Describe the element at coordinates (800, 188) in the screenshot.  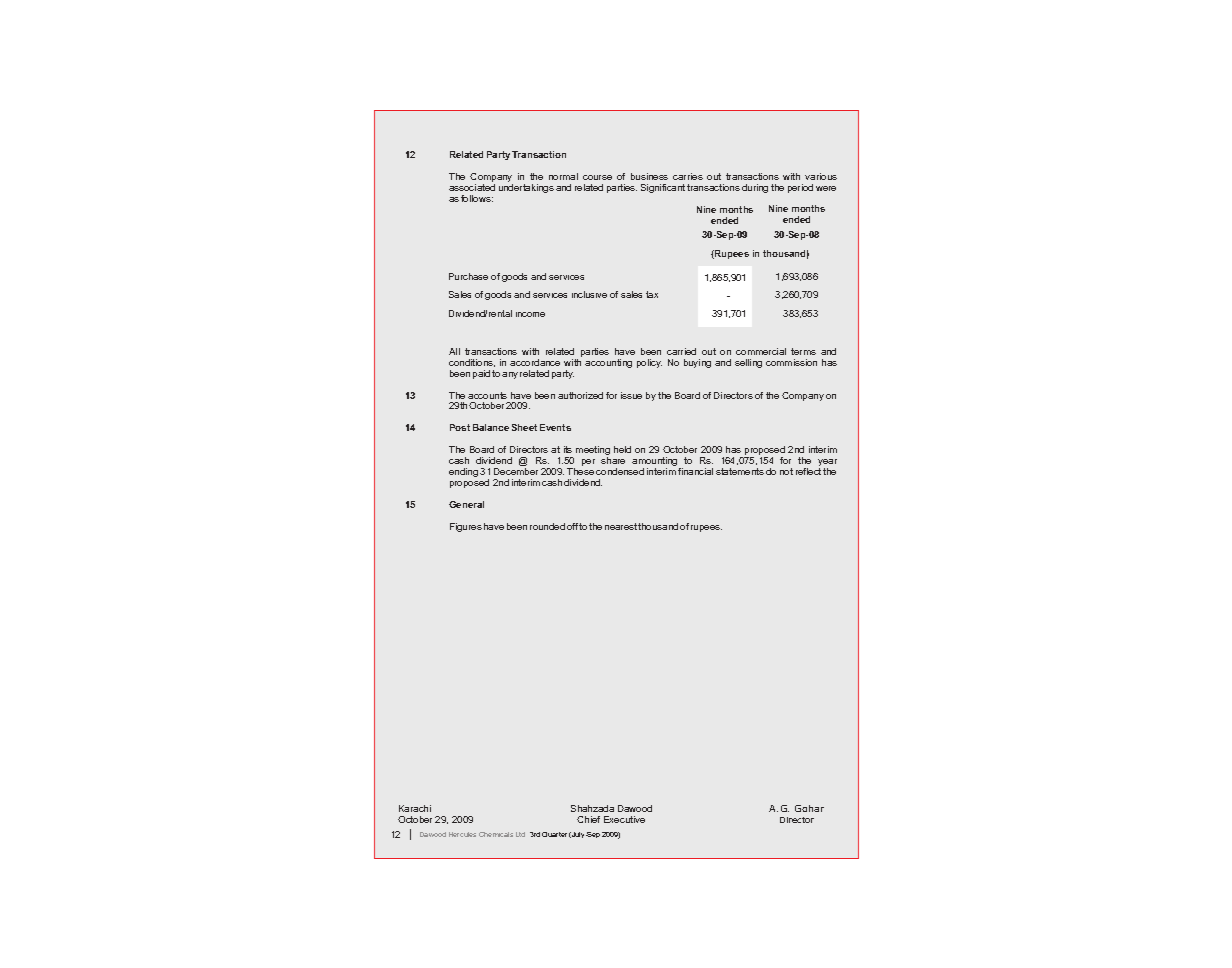
I see `period` at that location.
